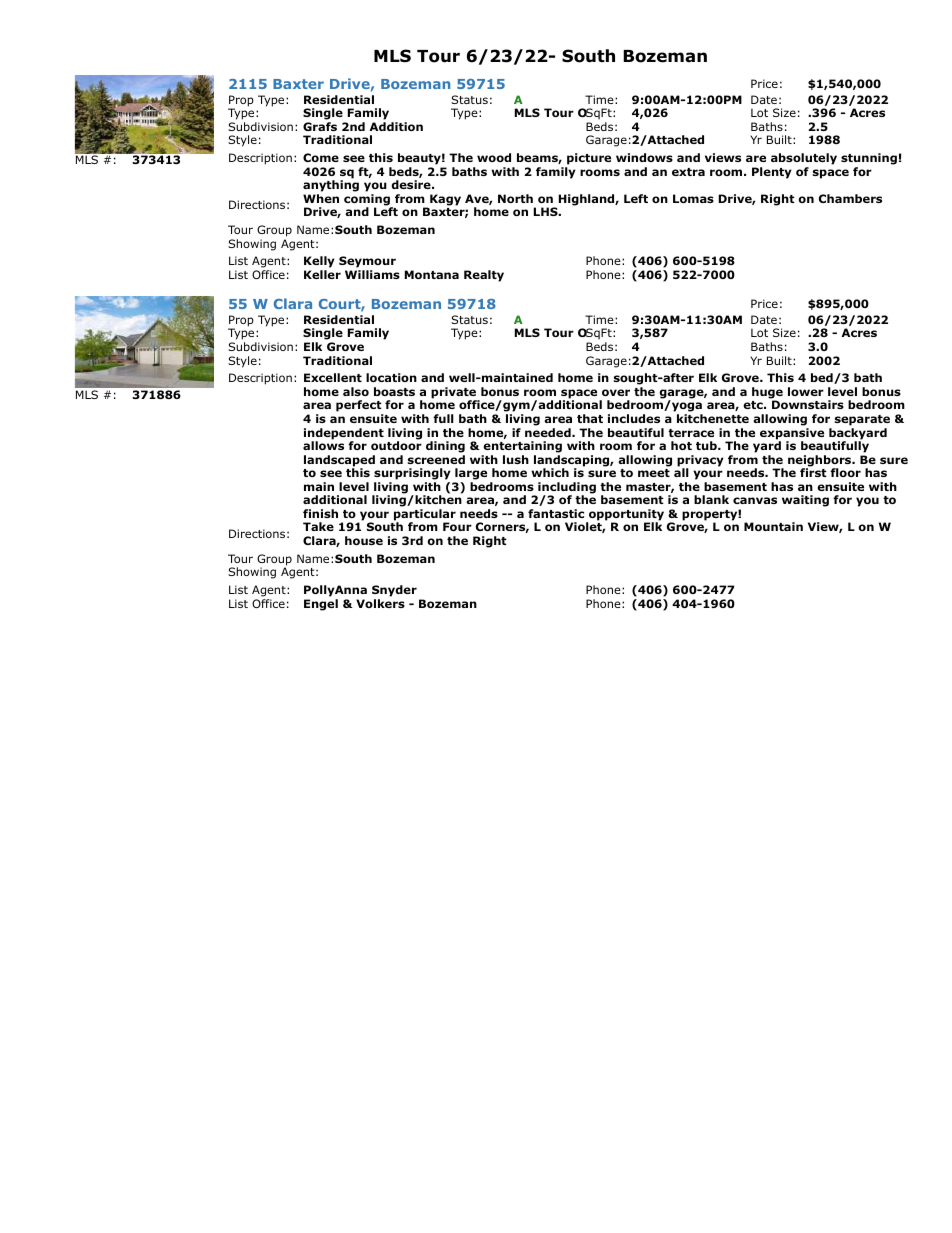  Describe the element at coordinates (804, 159) in the screenshot. I see `absolutely` at that location.
